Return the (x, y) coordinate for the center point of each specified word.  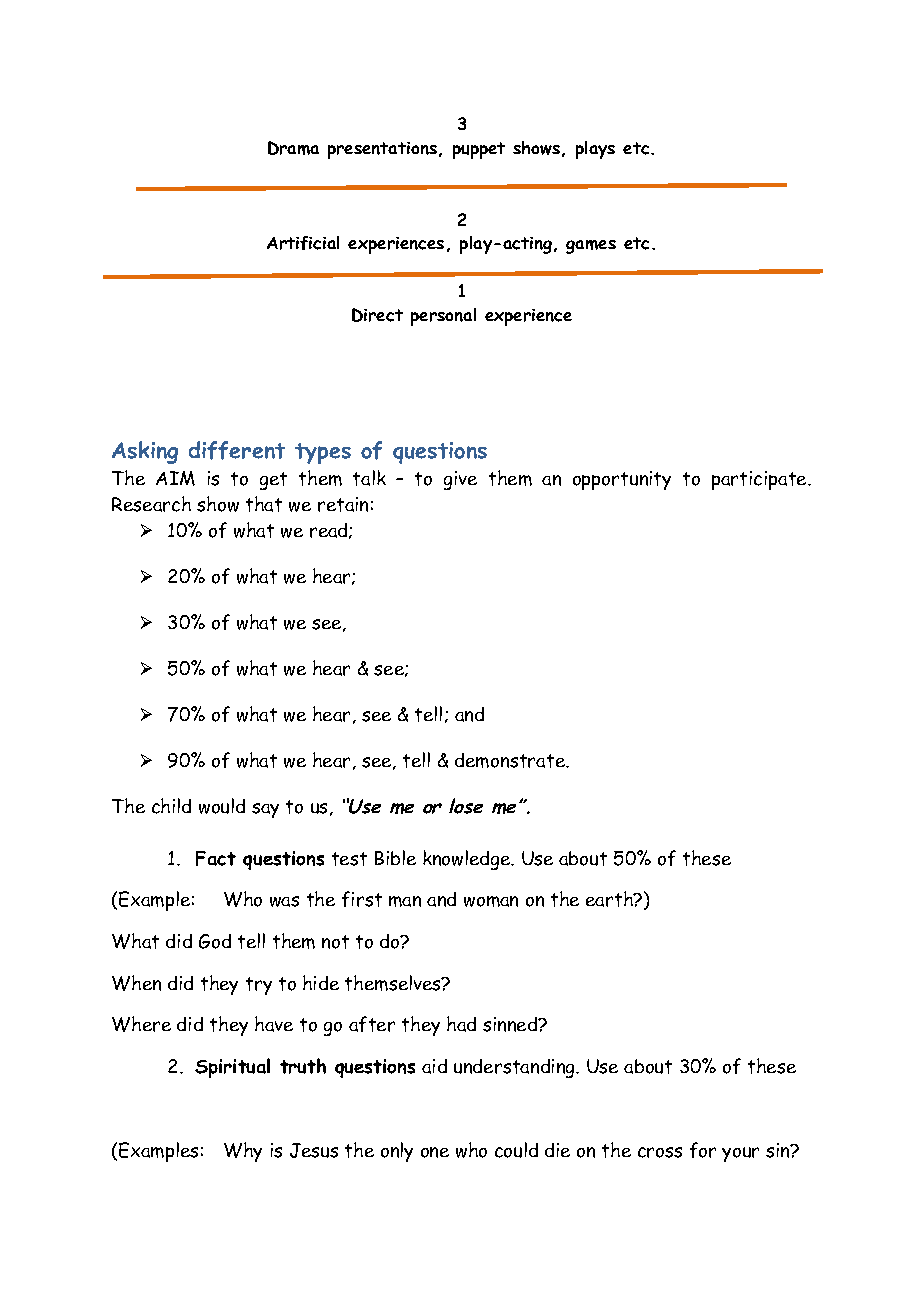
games (591, 247)
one (435, 1152)
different (237, 450)
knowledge (468, 860)
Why (243, 1152)
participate (760, 480)
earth (610, 899)
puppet (479, 150)
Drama (293, 148)
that (264, 504)
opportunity (622, 480)
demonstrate (511, 760)
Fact (216, 858)
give (460, 480)
